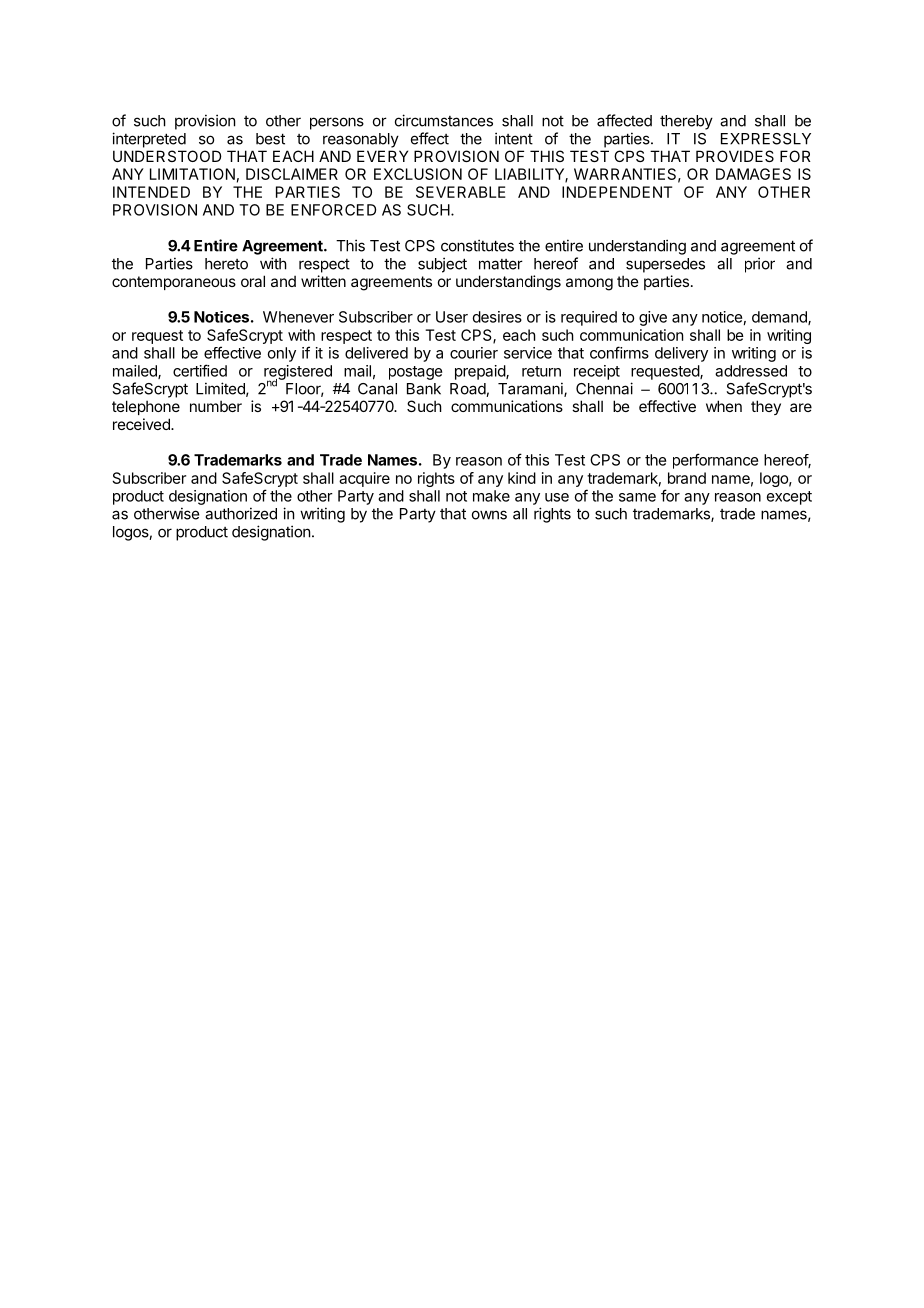  Describe the element at coordinates (686, 122) in the image. I see `thereby` at that location.
